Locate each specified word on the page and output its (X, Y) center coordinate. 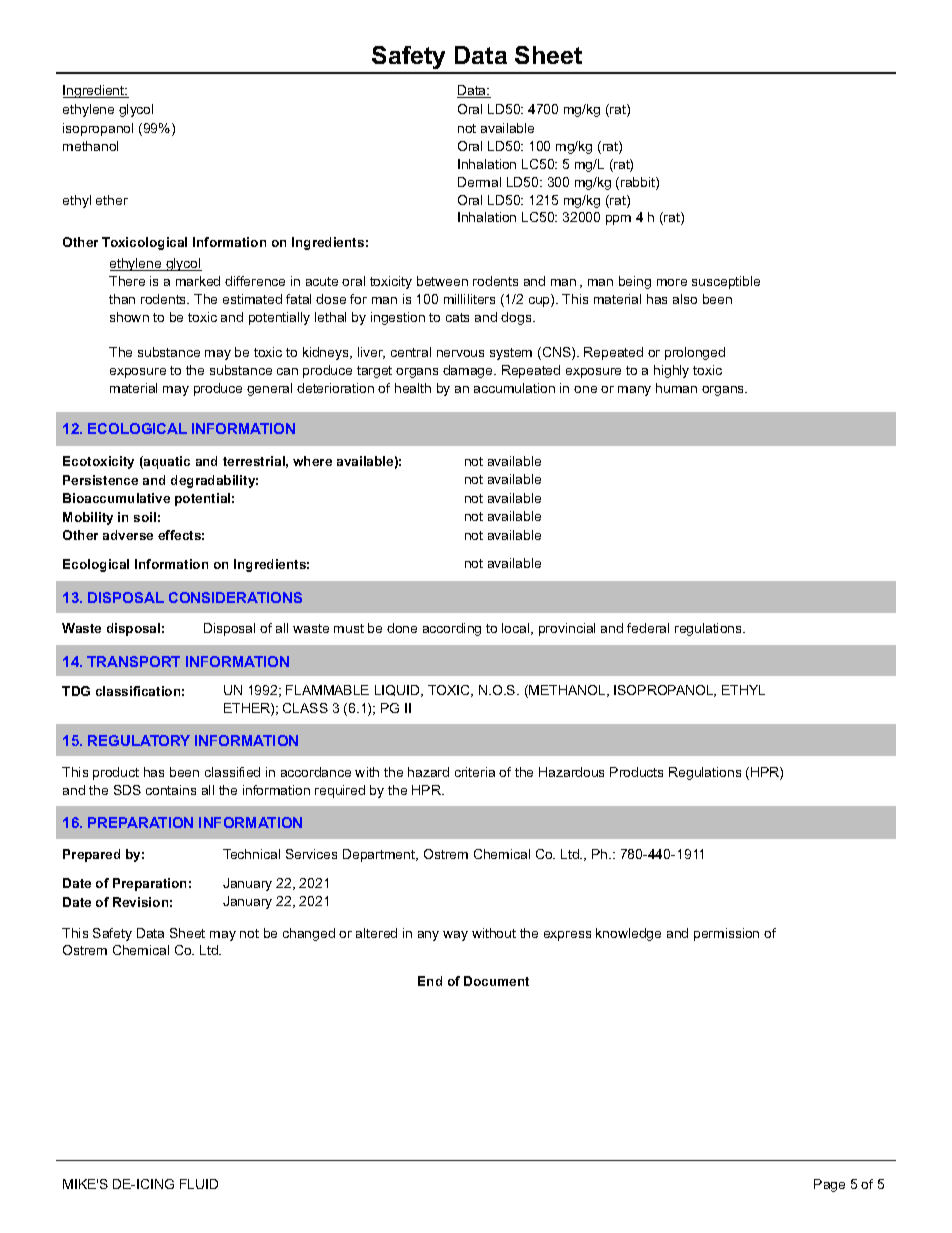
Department (380, 855)
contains (171, 790)
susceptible (726, 282)
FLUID (199, 1184)
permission (726, 934)
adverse (128, 535)
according (452, 629)
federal (648, 628)
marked (198, 281)
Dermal (479, 182)
